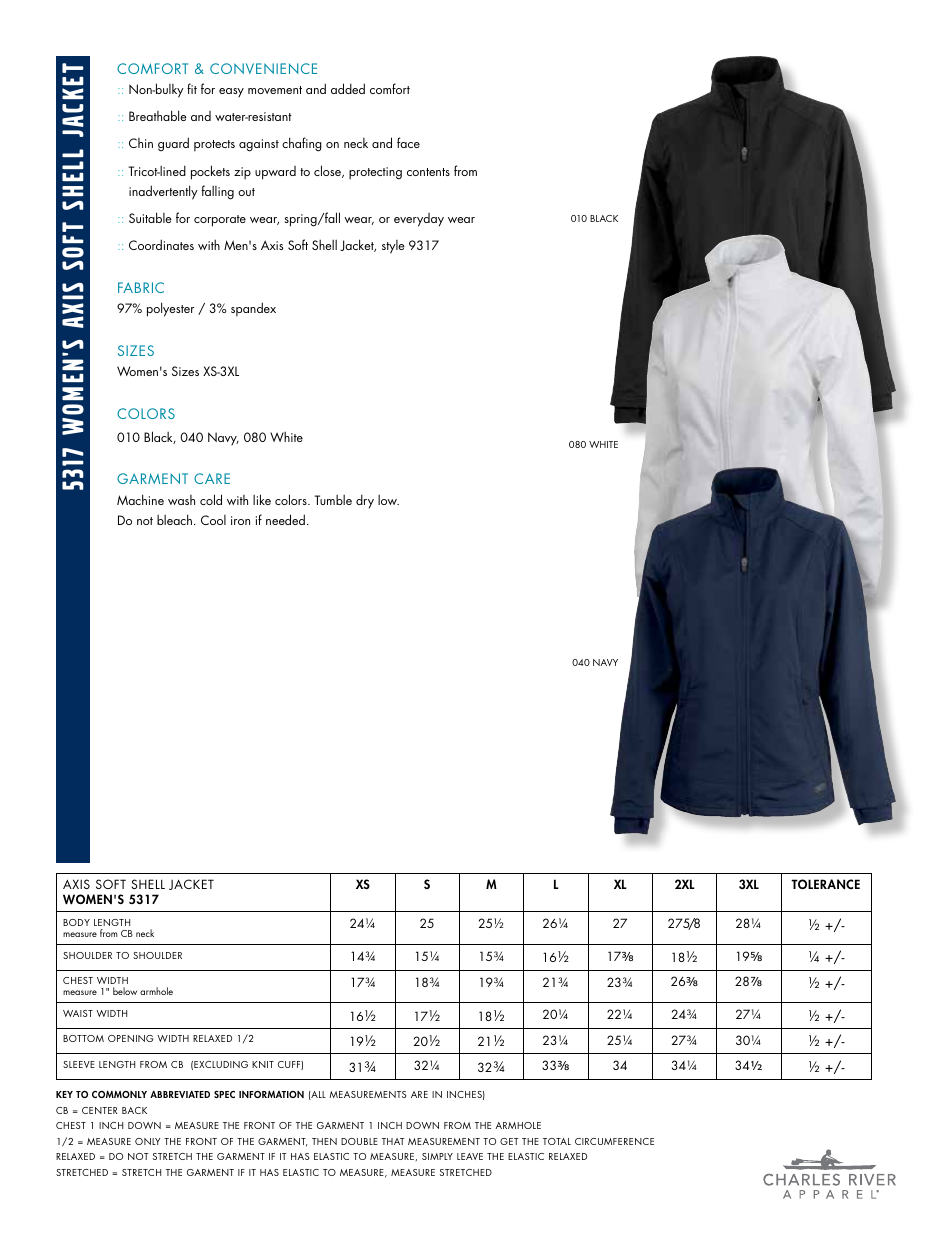 This screenshot has width=952, height=1233. Describe the element at coordinates (158, 115) in the screenshot. I see `Breathable` at that location.
